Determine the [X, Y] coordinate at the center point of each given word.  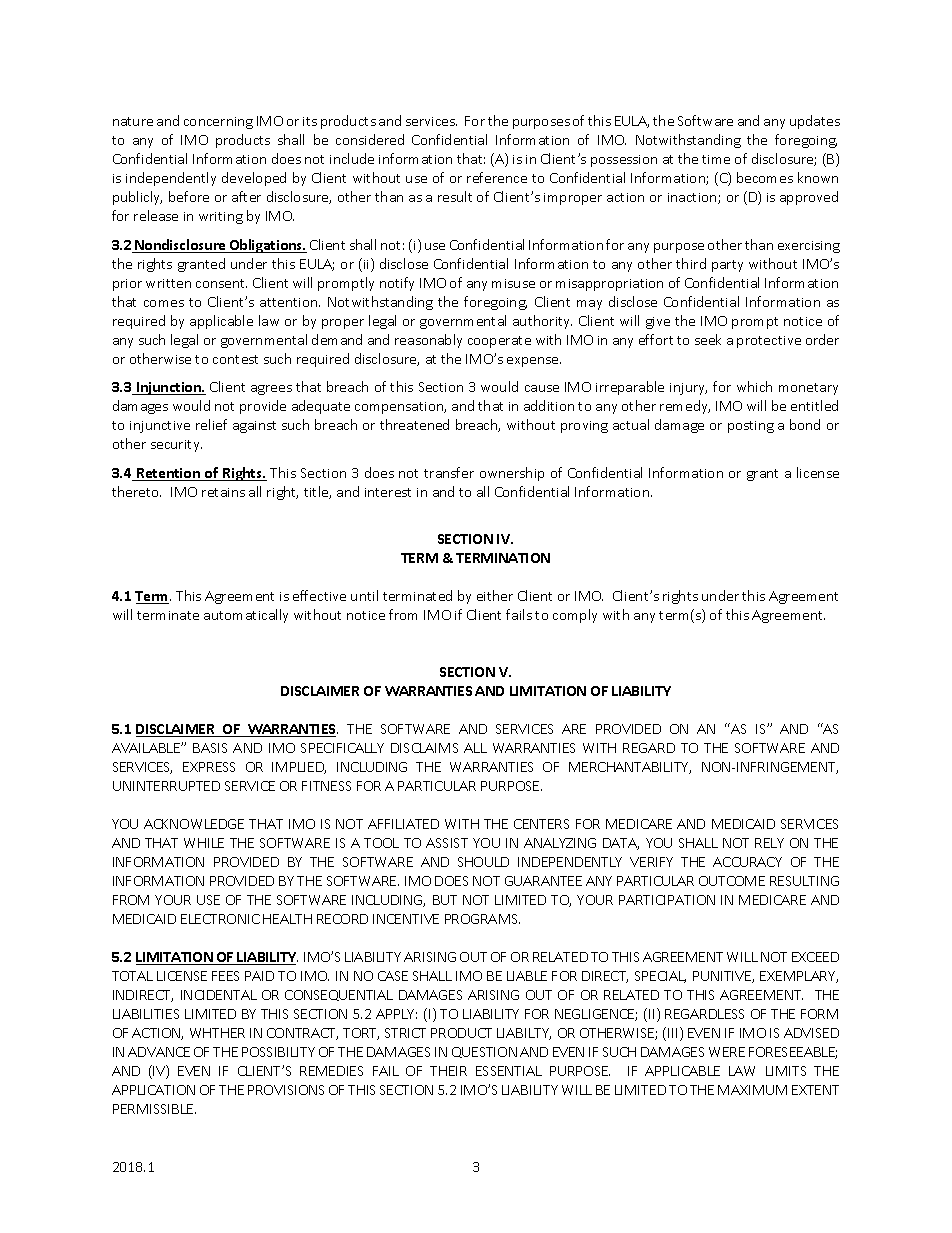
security [176, 446]
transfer [449, 472]
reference [497, 177]
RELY [769, 843]
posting [751, 427]
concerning [218, 123]
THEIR [448, 1071]
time [716, 159]
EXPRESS [209, 767]
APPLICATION [153, 1090]
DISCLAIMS [424, 748]
